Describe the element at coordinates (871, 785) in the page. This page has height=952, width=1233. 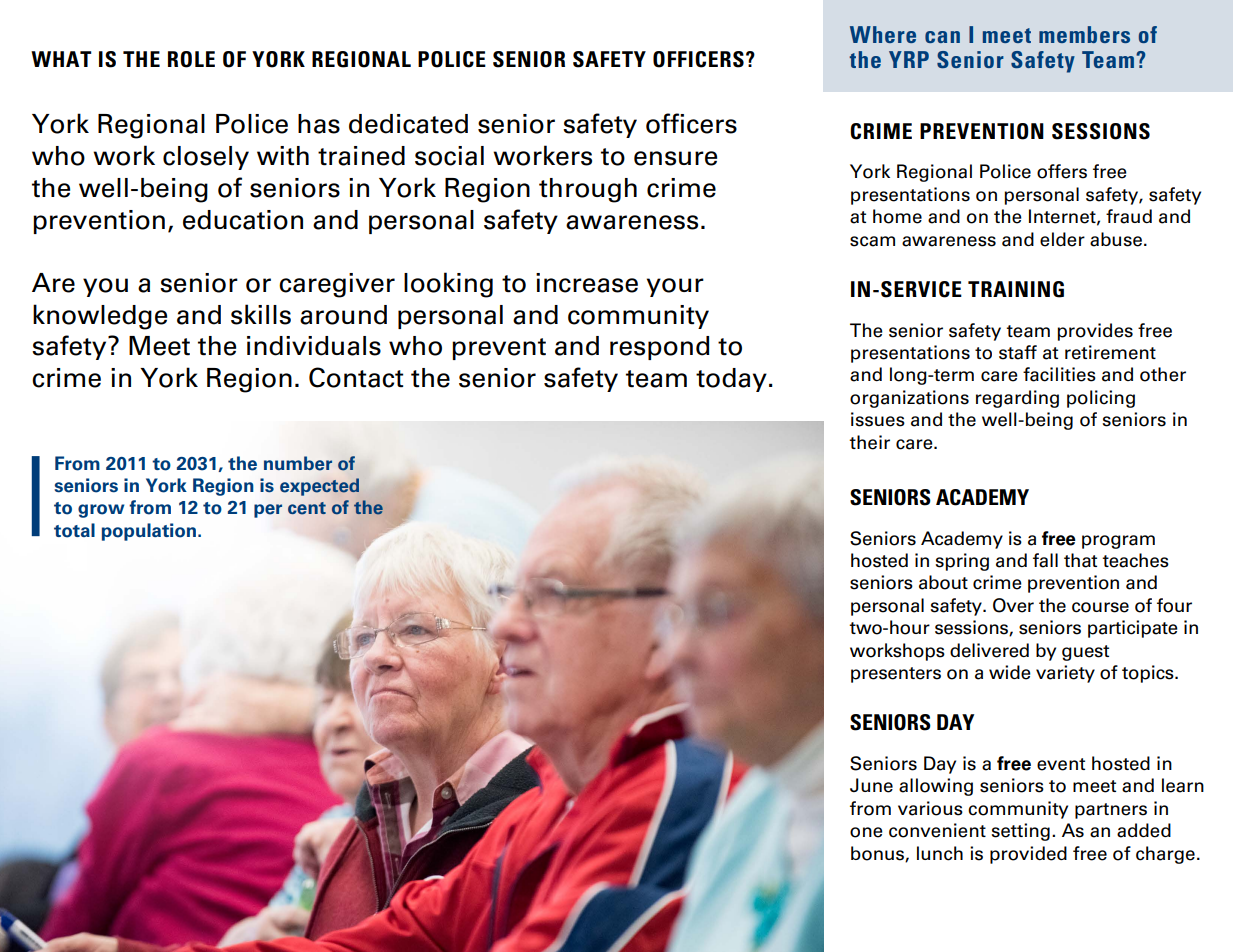
I see `June` at that location.
